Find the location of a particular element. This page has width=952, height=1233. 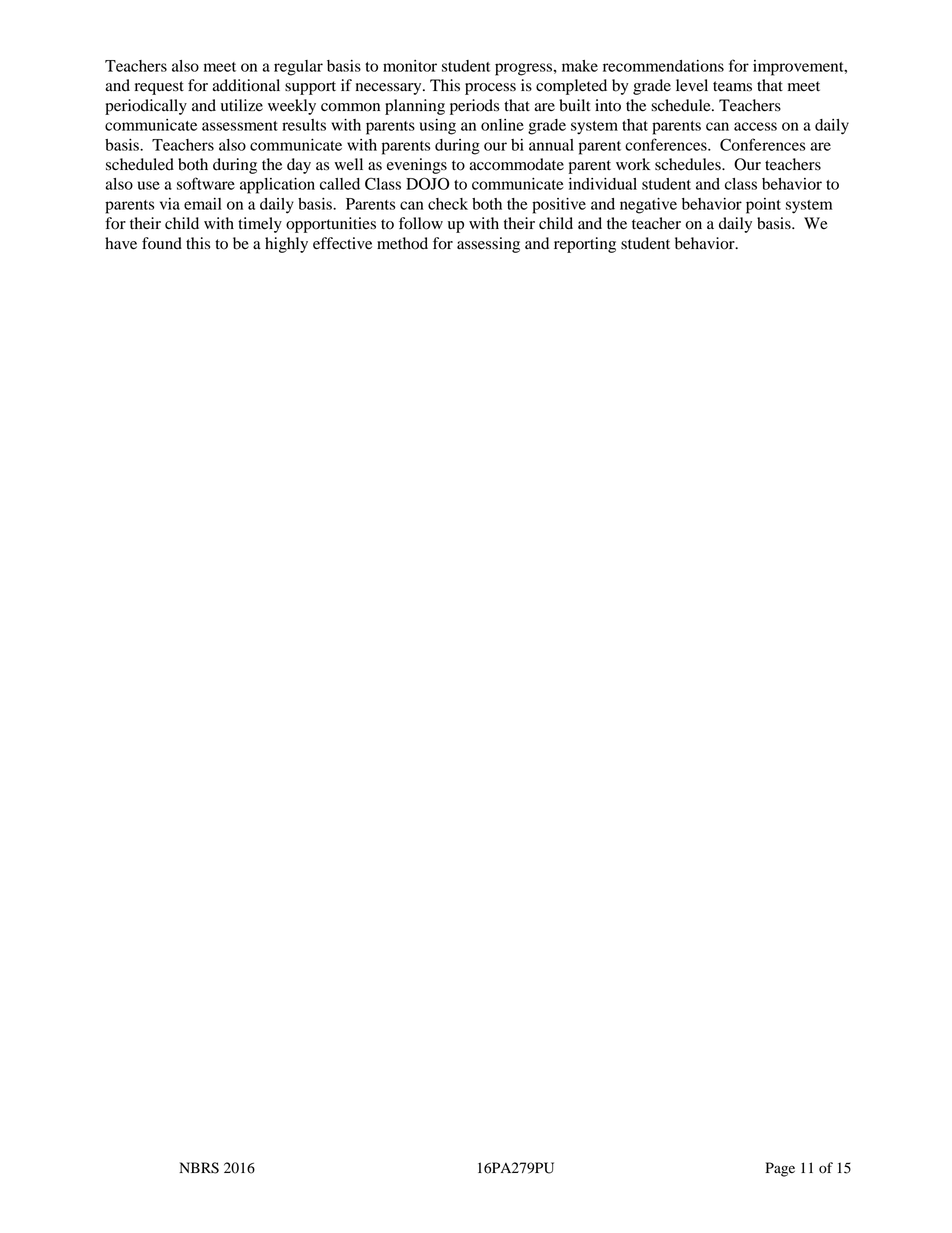

periods is located at coordinates (474, 107).
